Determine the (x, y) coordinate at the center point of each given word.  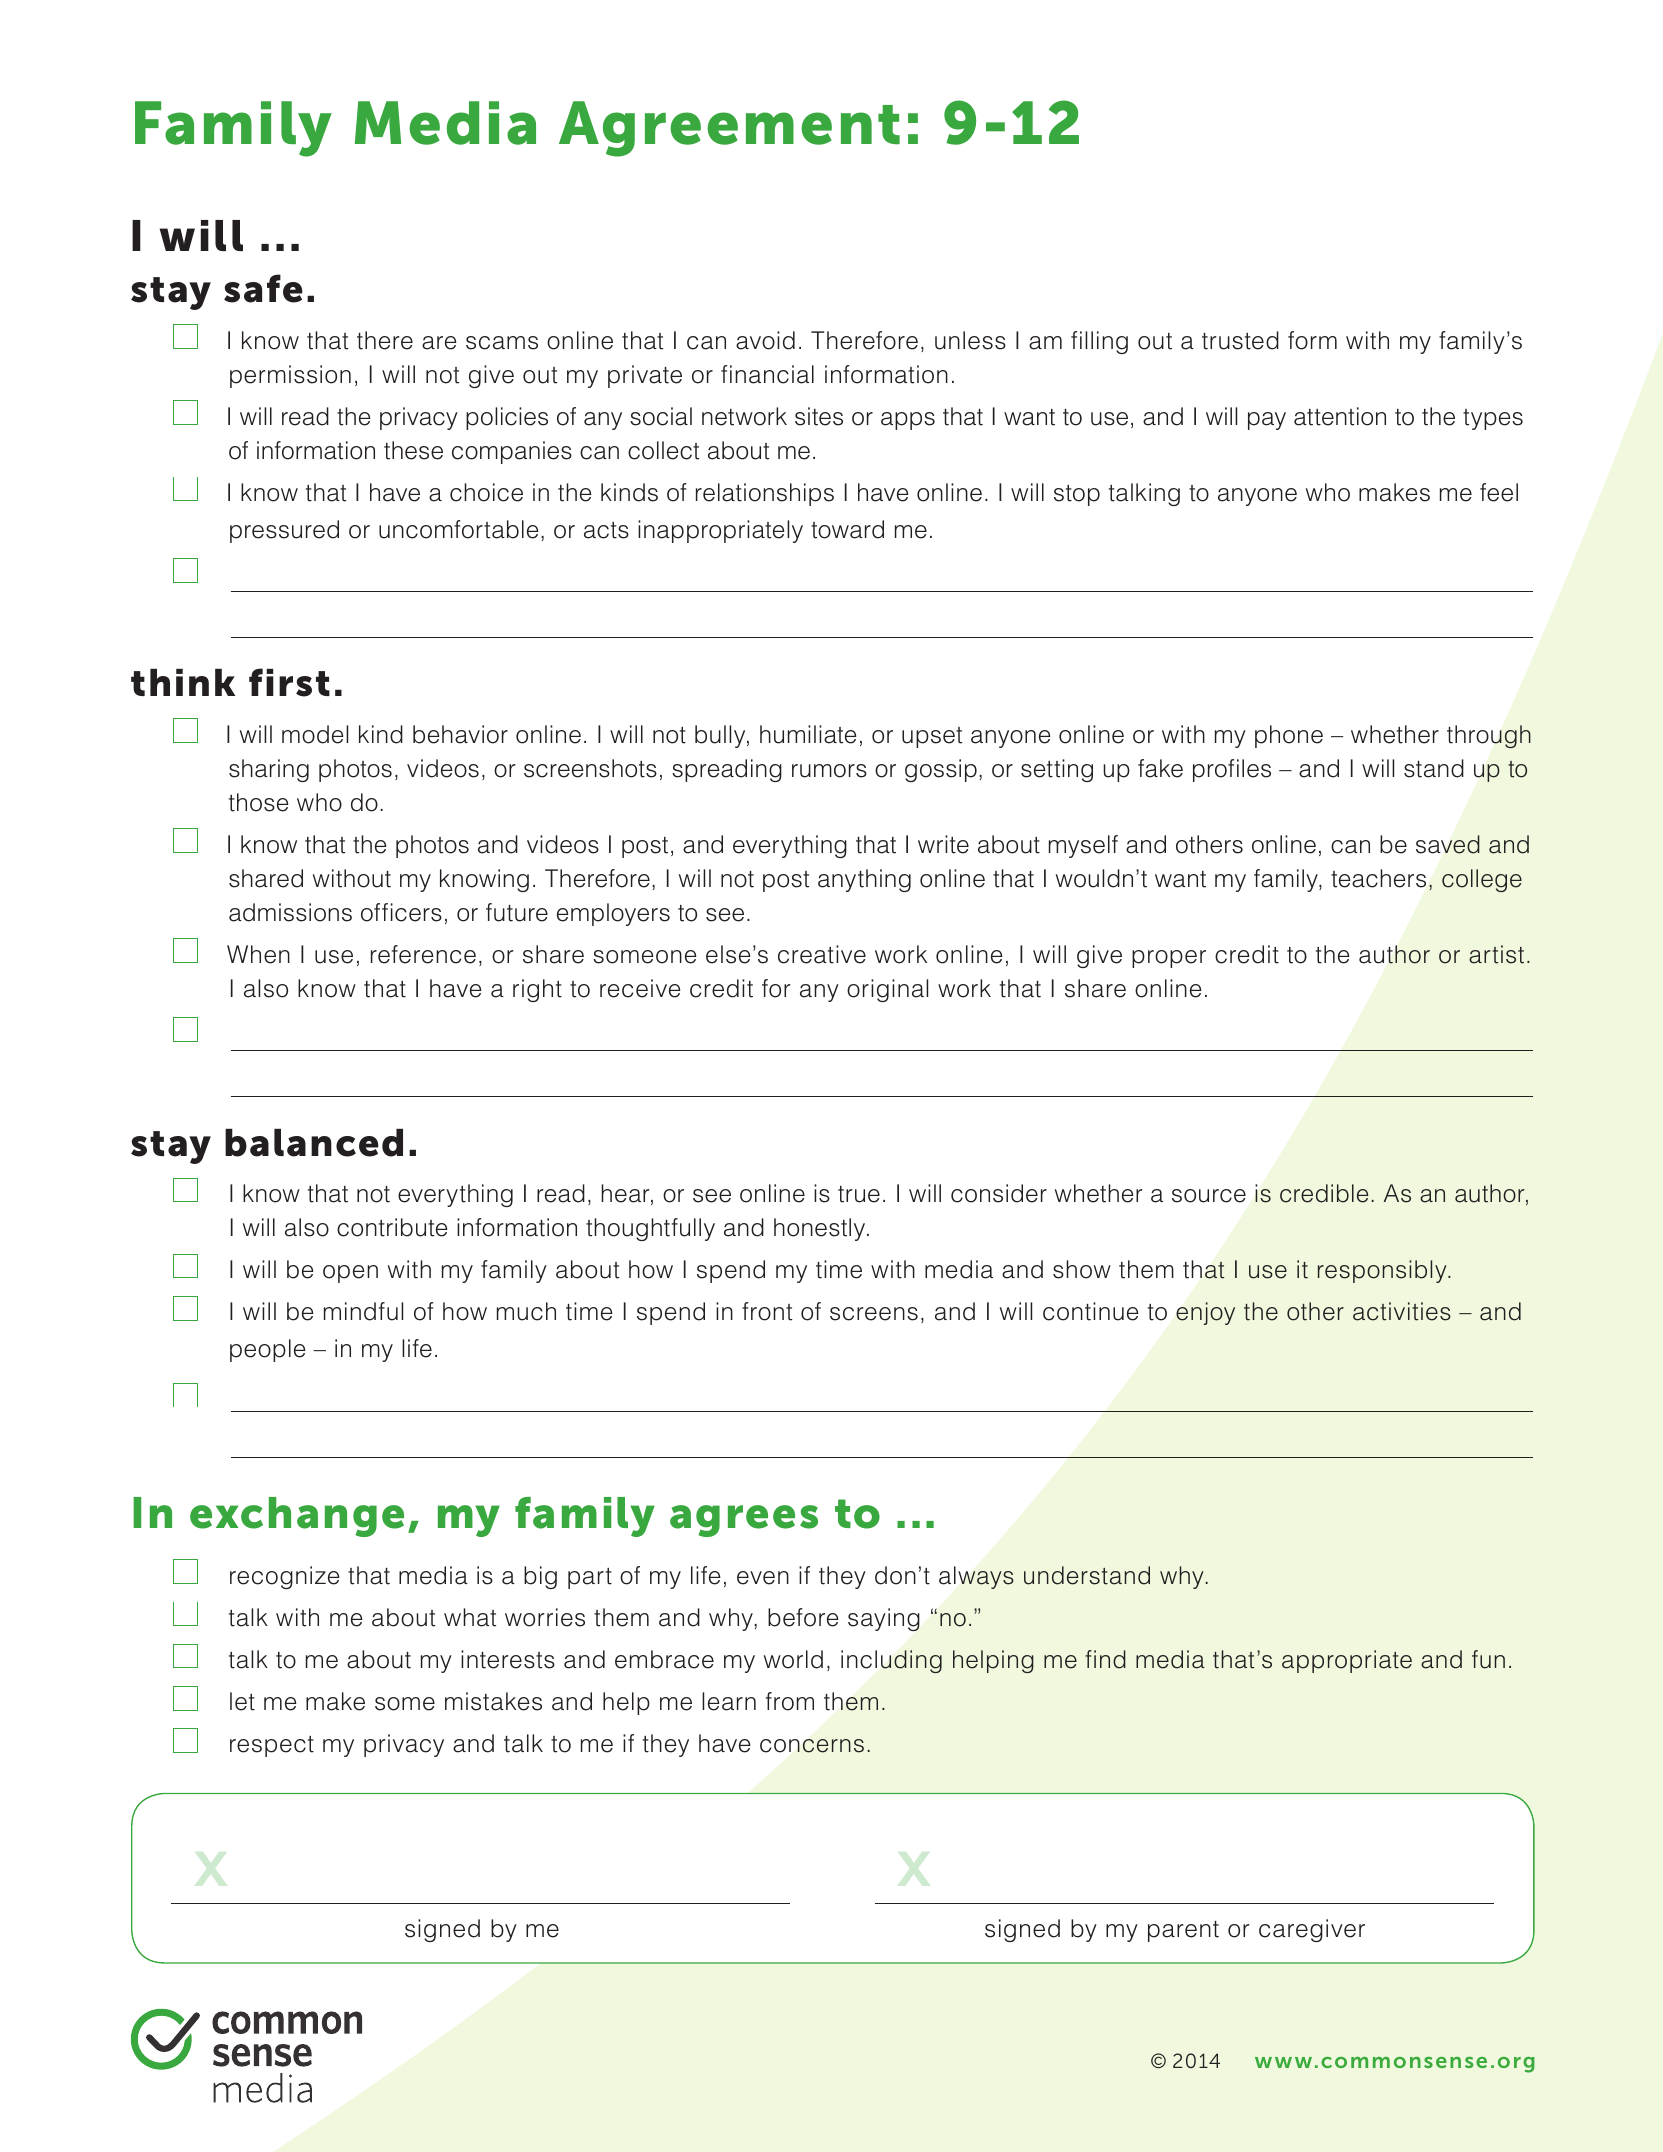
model (315, 734)
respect (272, 1746)
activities (1402, 1311)
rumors (829, 771)
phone (1289, 736)
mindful (363, 1311)
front (767, 1311)
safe (263, 288)
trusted (1240, 340)
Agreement (729, 129)
